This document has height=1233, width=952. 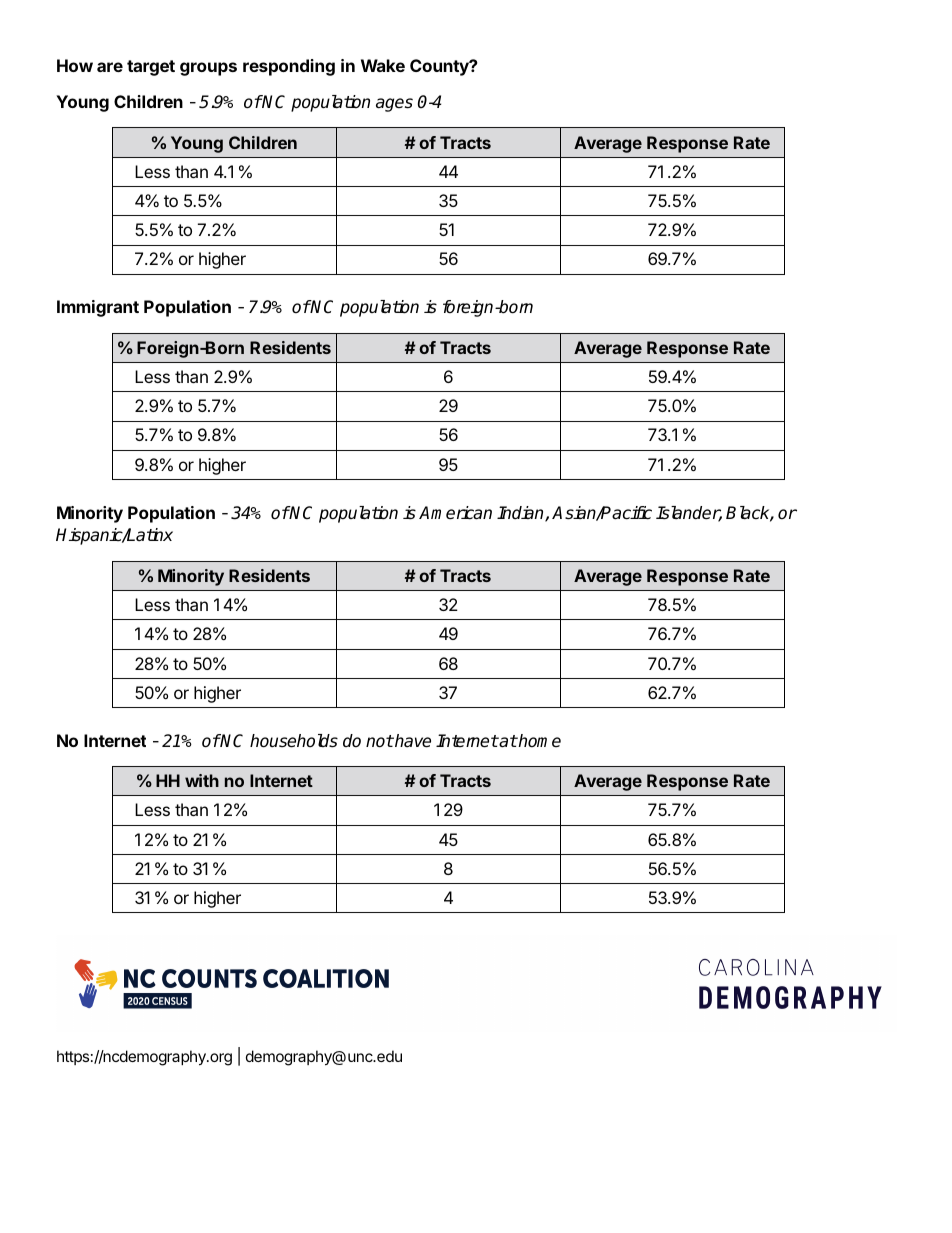 I want to click on groups, so click(x=208, y=69).
